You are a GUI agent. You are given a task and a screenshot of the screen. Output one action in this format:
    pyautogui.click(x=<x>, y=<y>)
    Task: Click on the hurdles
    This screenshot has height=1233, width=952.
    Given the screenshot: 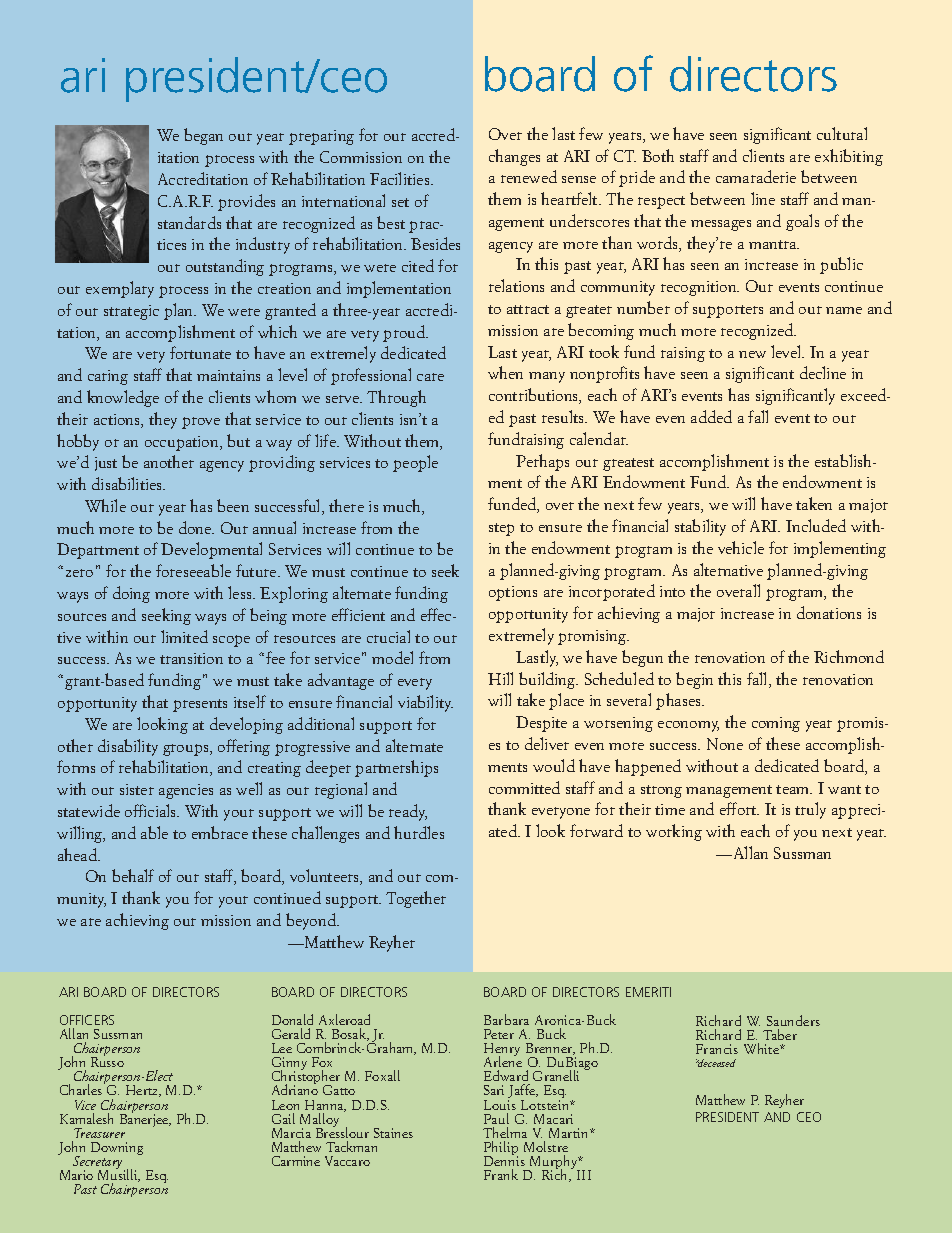 What is the action you would take?
    pyautogui.click(x=419, y=832)
